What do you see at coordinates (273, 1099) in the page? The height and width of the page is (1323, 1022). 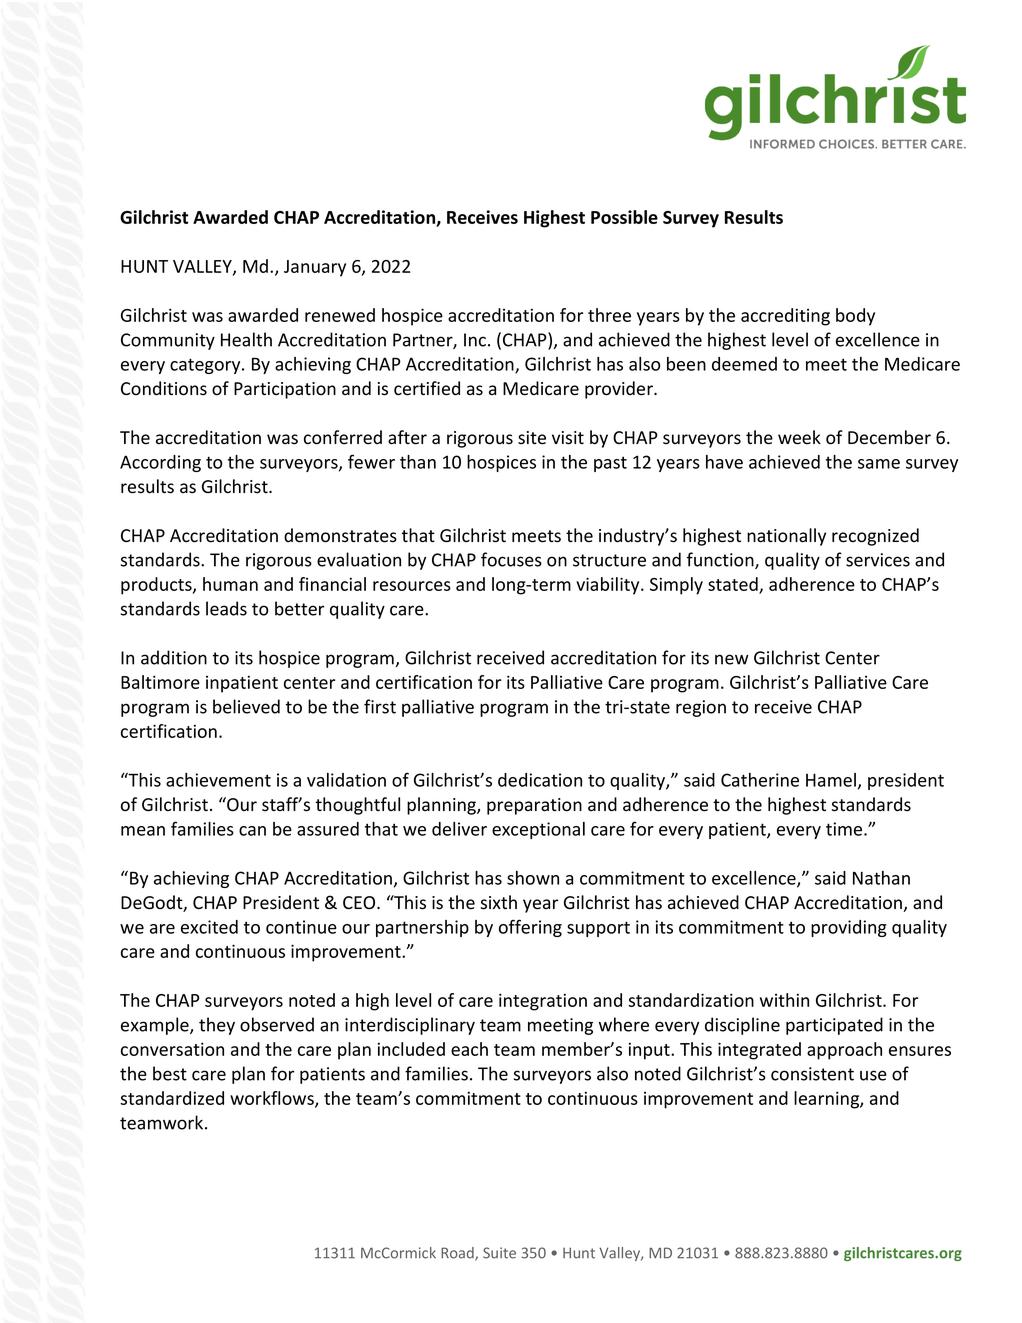 I see `workflows` at bounding box center [273, 1099].
